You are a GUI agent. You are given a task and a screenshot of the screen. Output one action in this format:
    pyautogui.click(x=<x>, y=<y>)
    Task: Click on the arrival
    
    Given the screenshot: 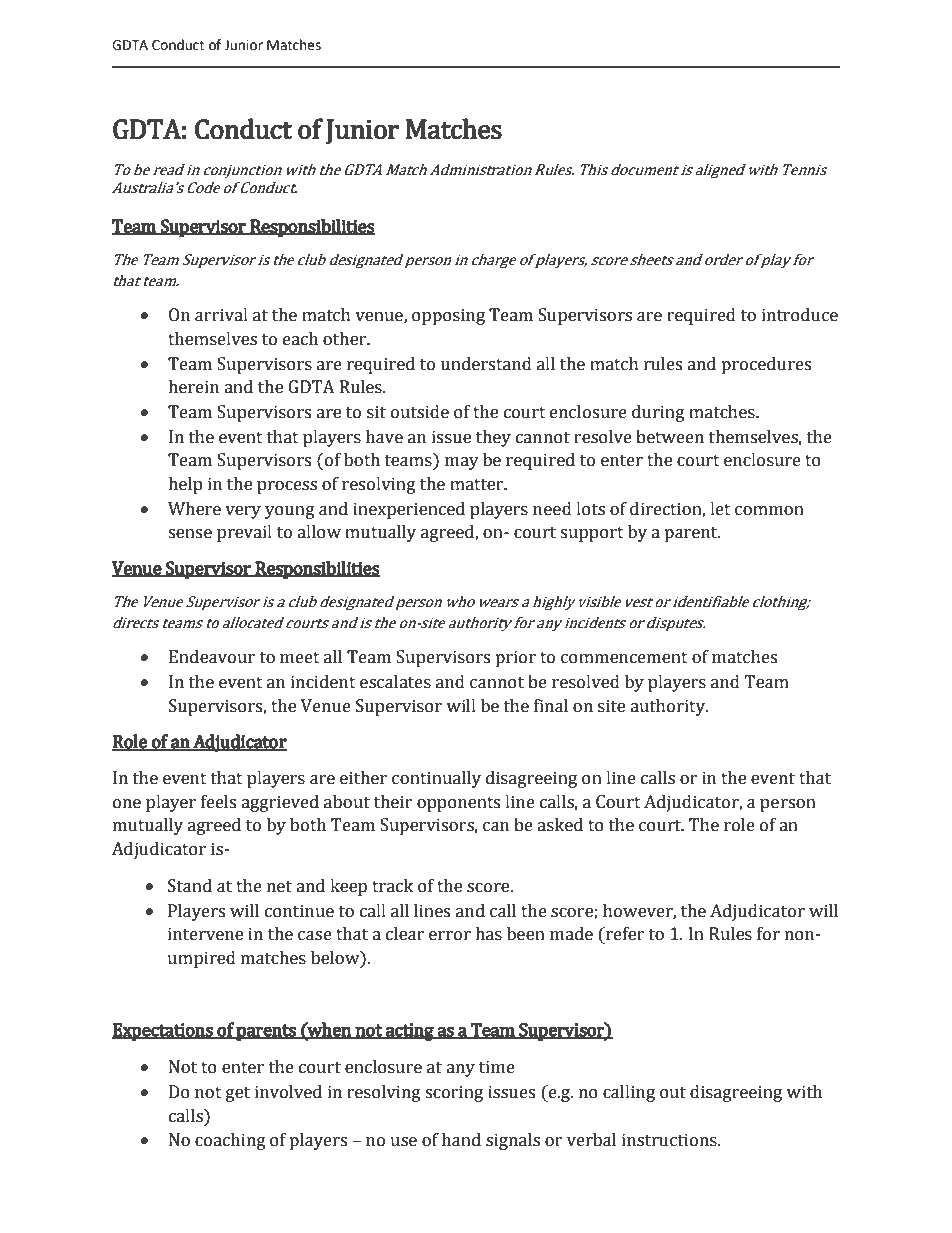 What is the action you would take?
    pyautogui.click(x=221, y=315)
